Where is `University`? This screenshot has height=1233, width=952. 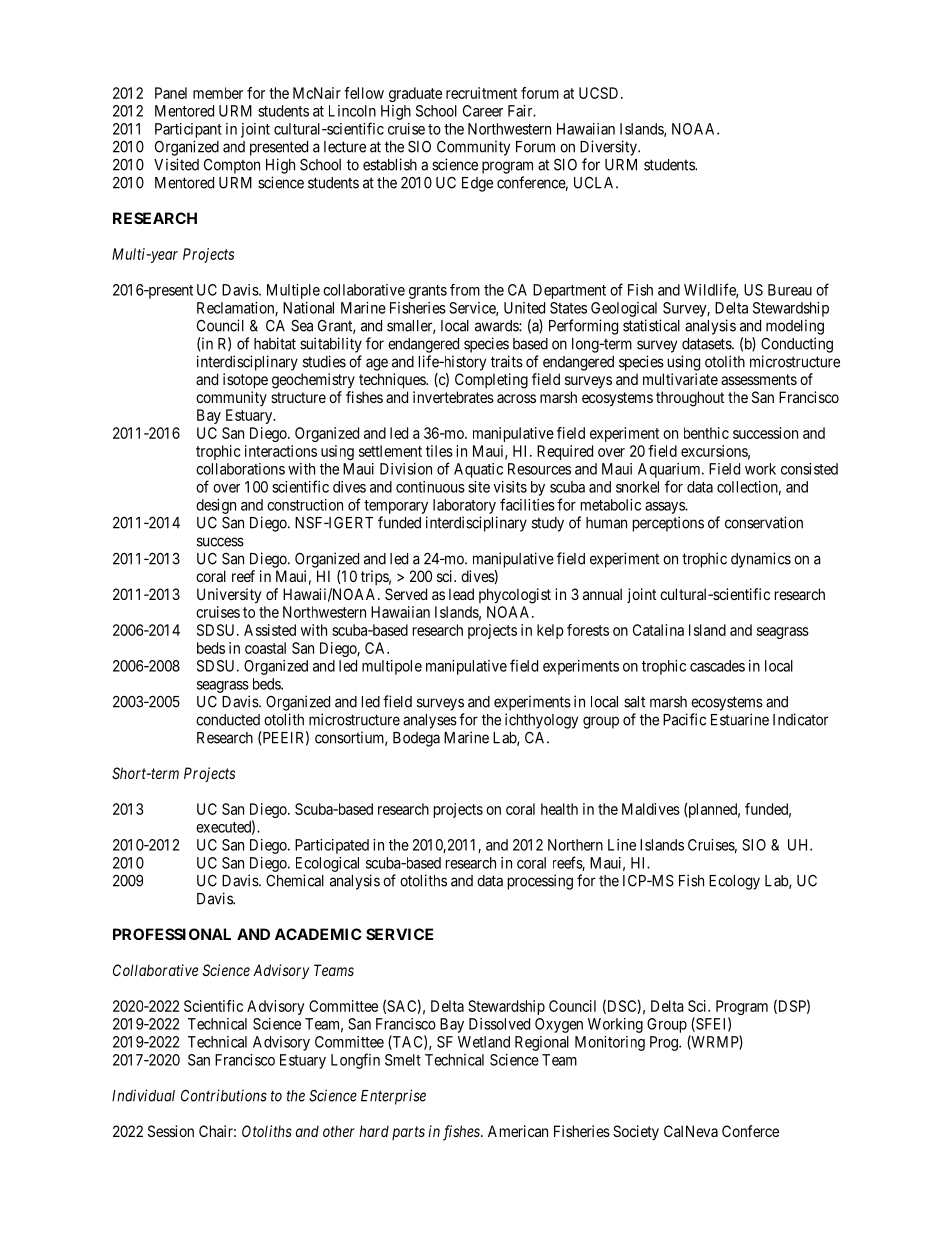
University is located at coordinates (229, 596).
